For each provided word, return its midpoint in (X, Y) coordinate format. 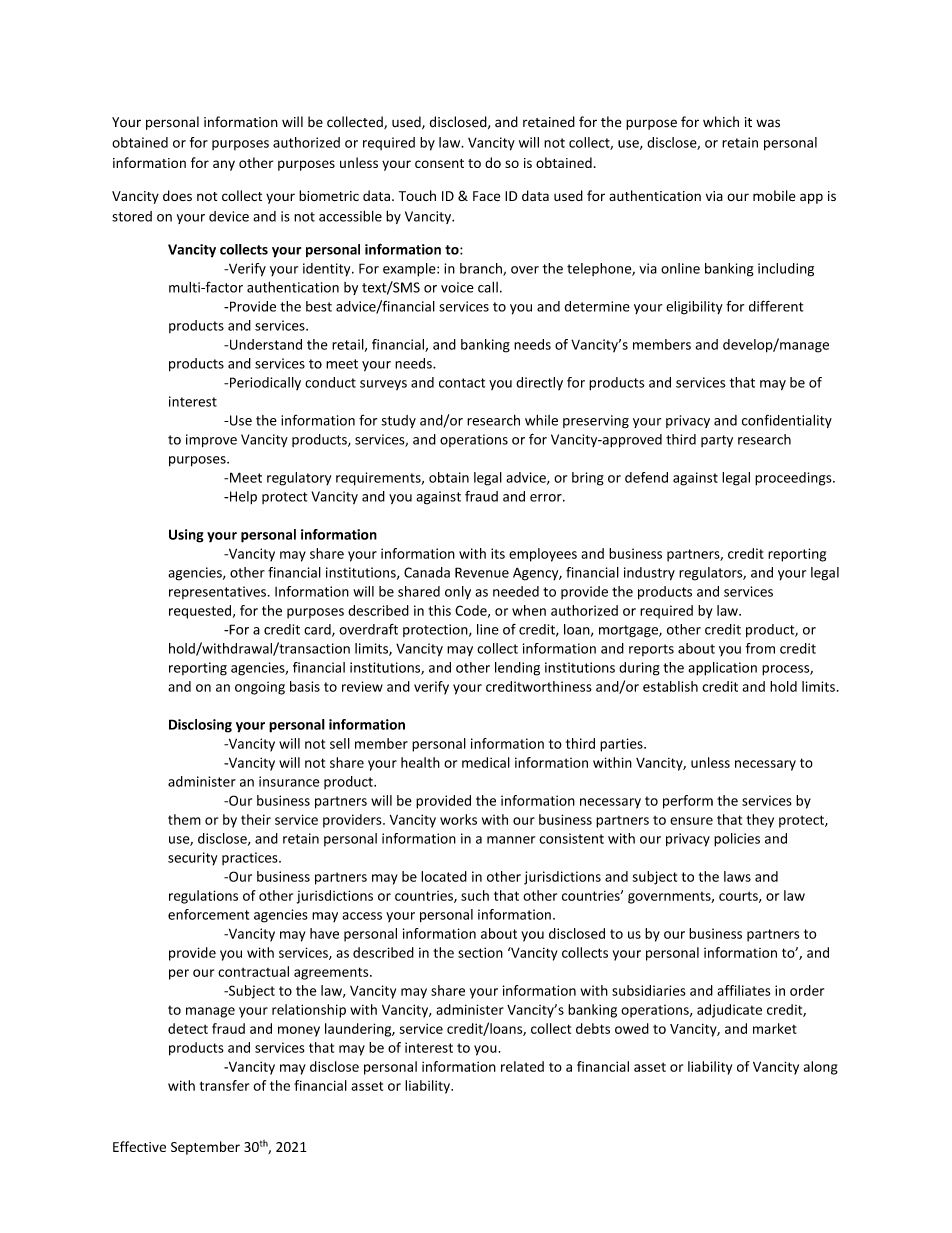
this (439, 610)
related (522, 1066)
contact (462, 383)
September (205, 1148)
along (821, 1068)
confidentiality (787, 421)
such (475, 895)
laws (737, 876)
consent (439, 163)
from (760, 648)
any (224, 165)
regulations (203, 897)
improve (211, 441)
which (721, 122)
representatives (217, 592)
